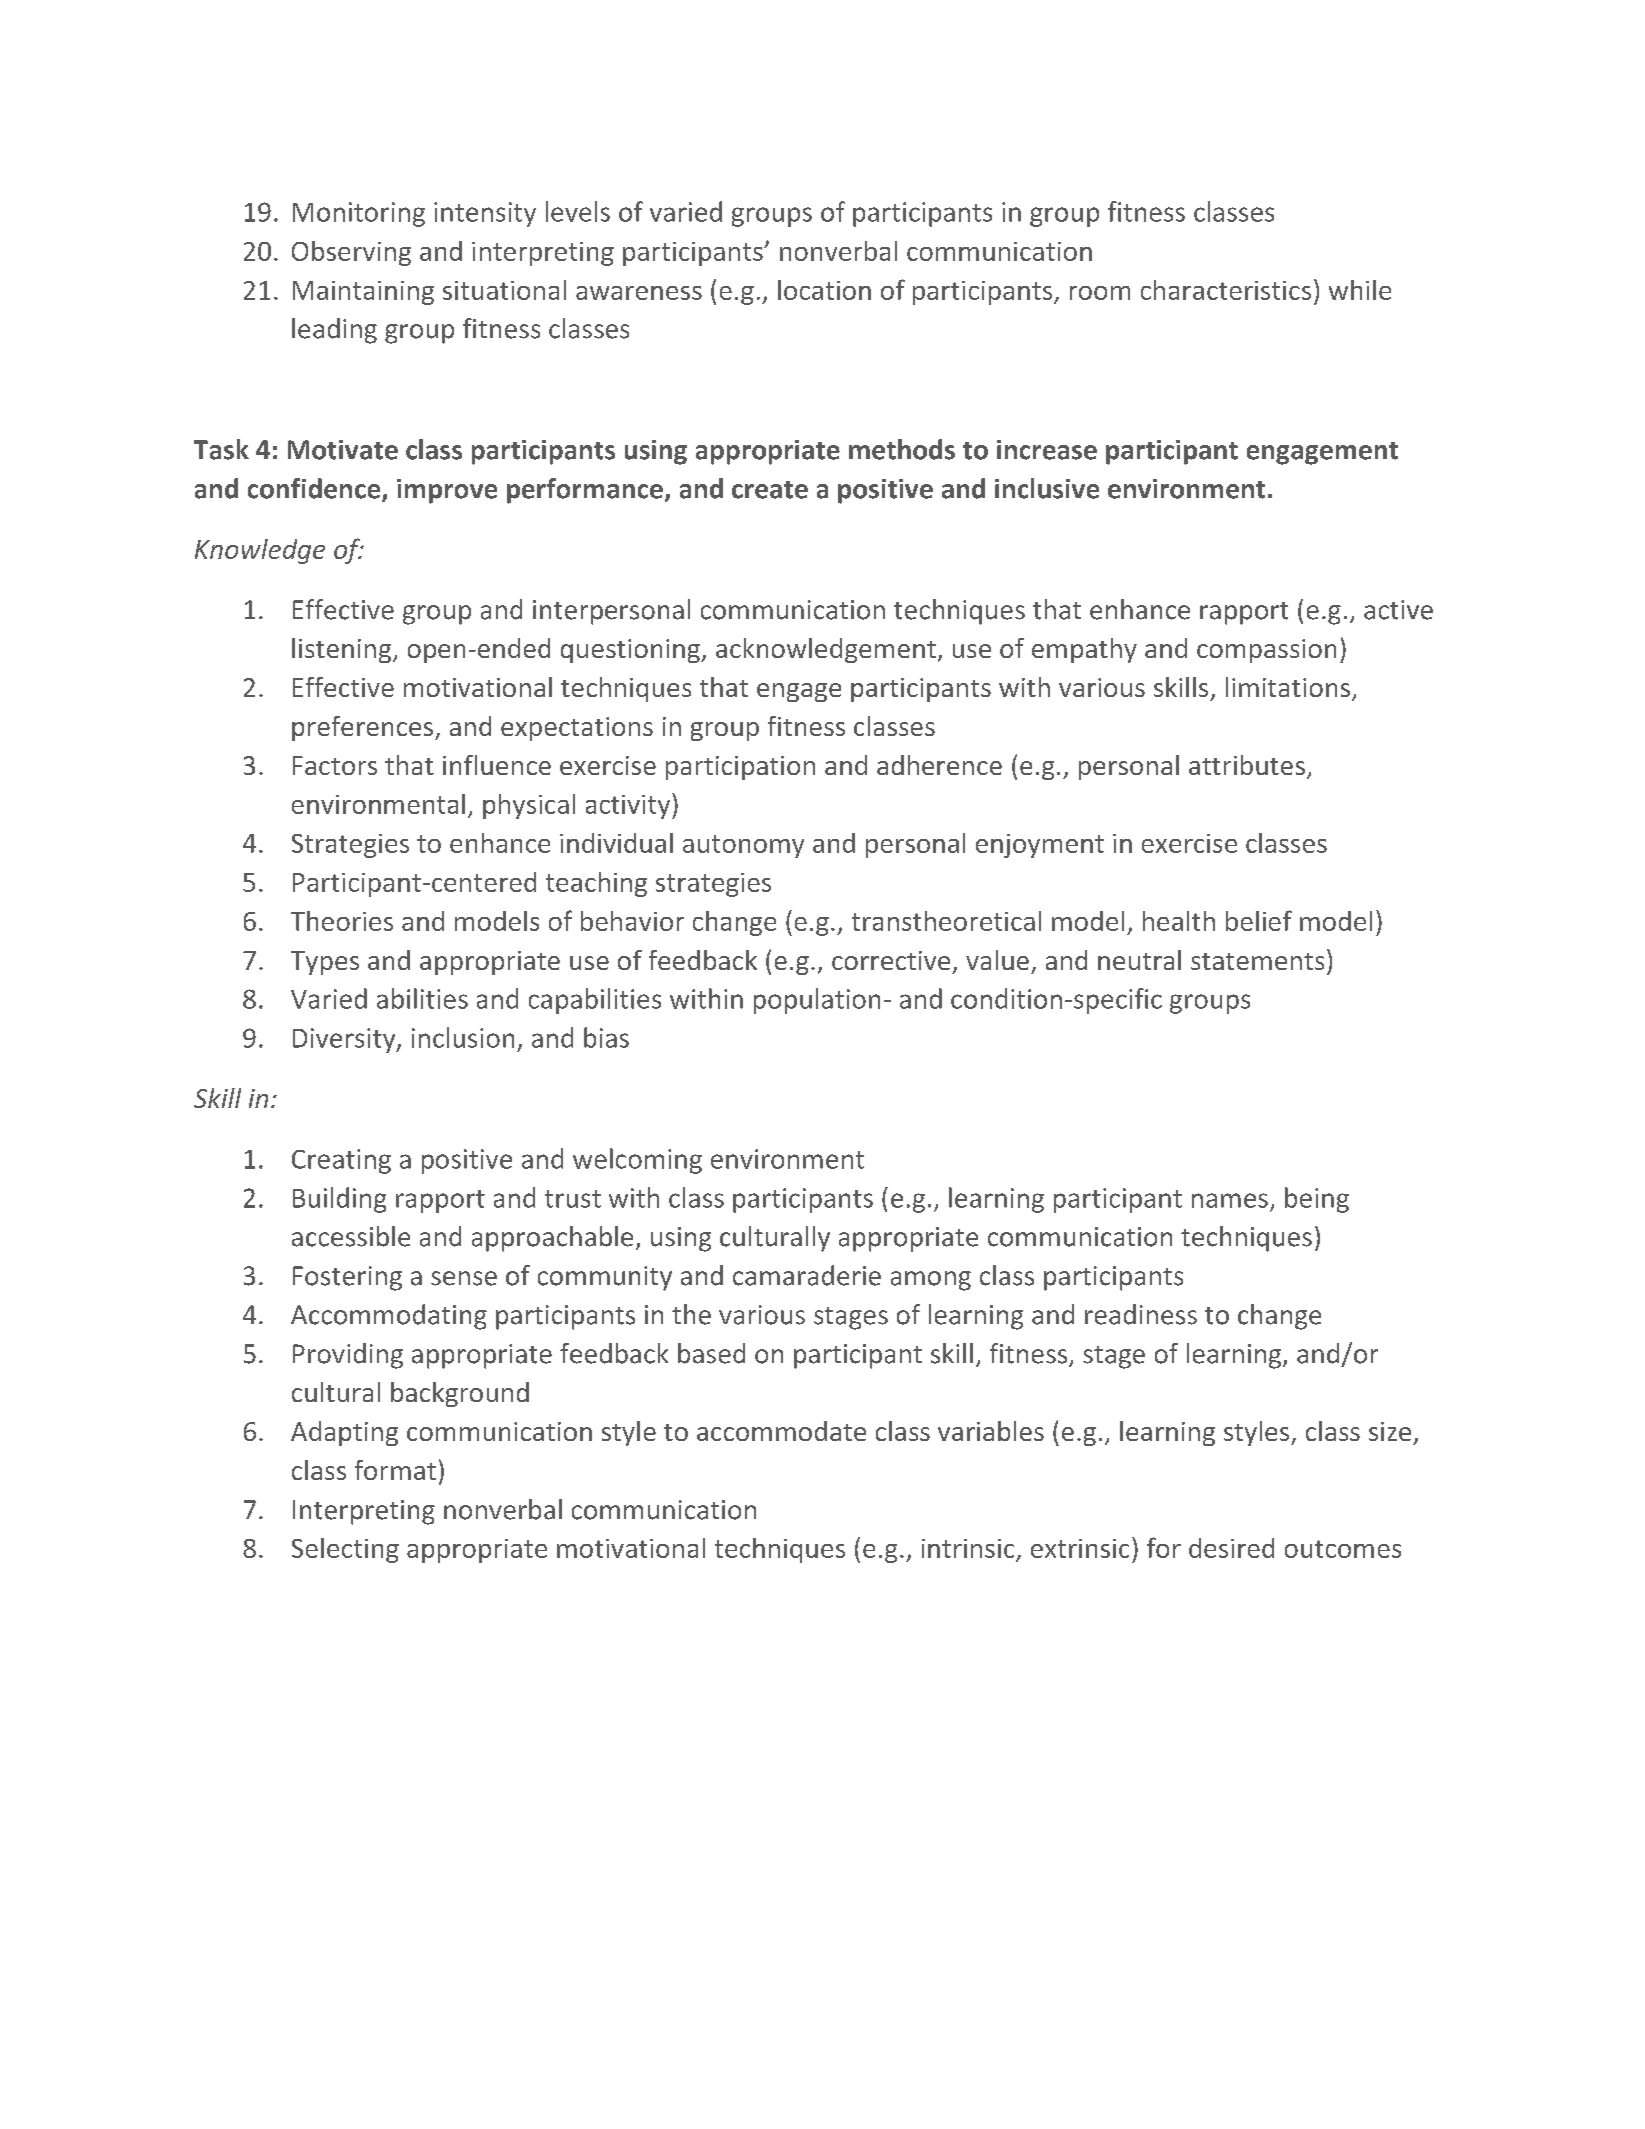 The height and width of the screenshot is (2129, 1645). What do you see at coordinates (345, 1040) in the screenshot?
I see `Diversity` at bounding box center [345, 1040].
